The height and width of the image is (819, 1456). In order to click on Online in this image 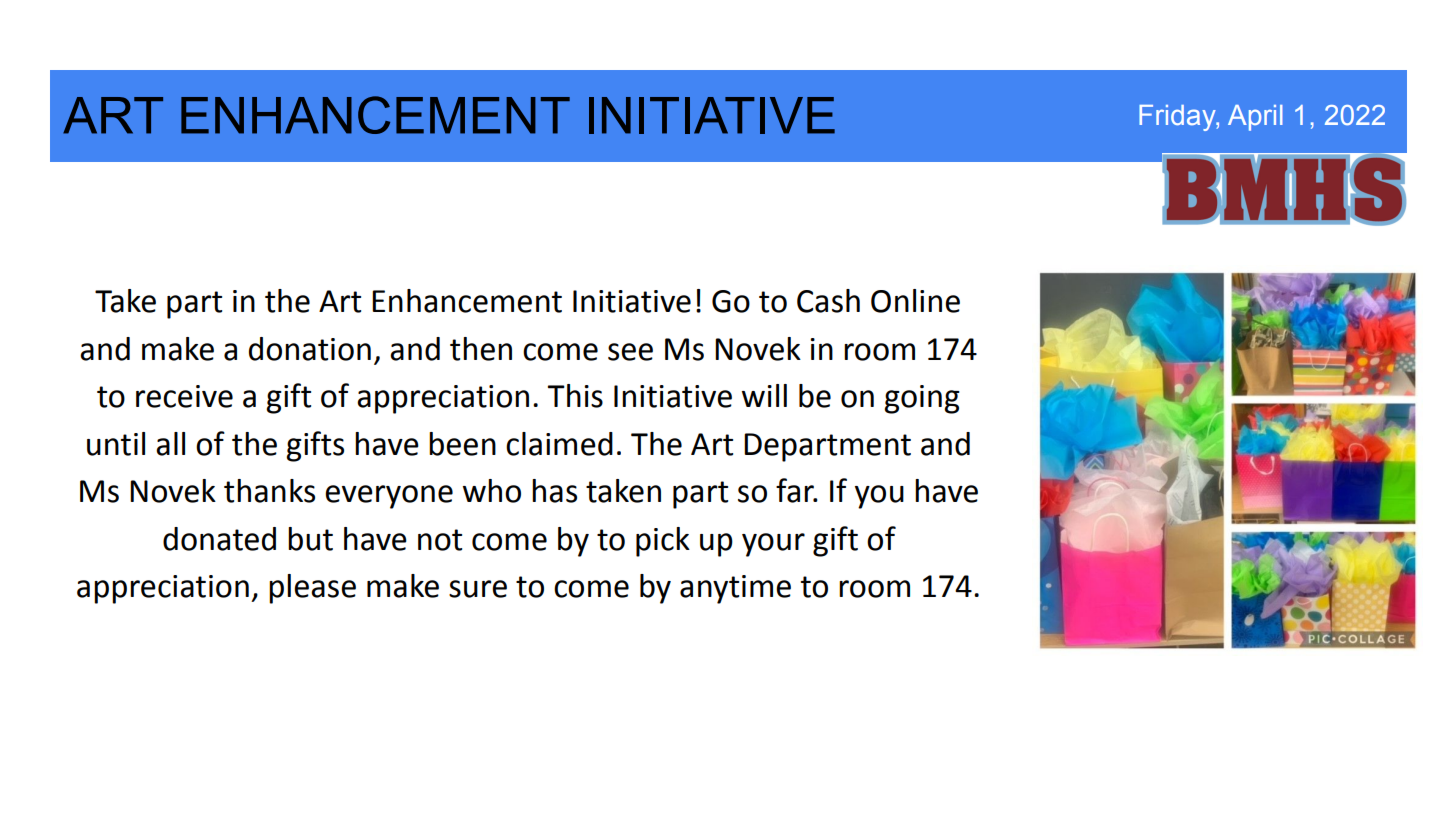, I will do `click(915, 301)`.
